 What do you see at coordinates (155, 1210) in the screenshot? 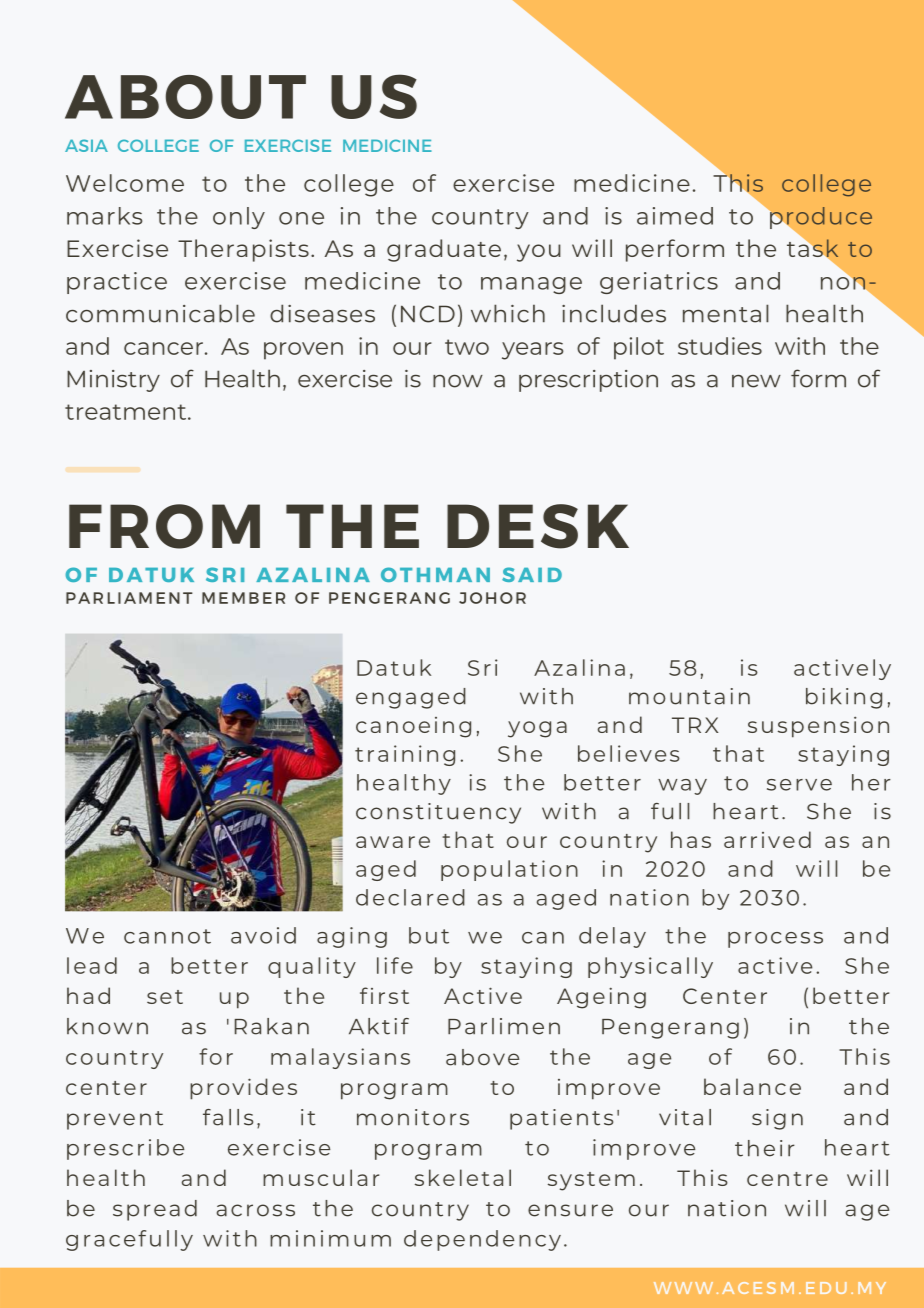
I see `spread` at bounding box center [155, 1210].
